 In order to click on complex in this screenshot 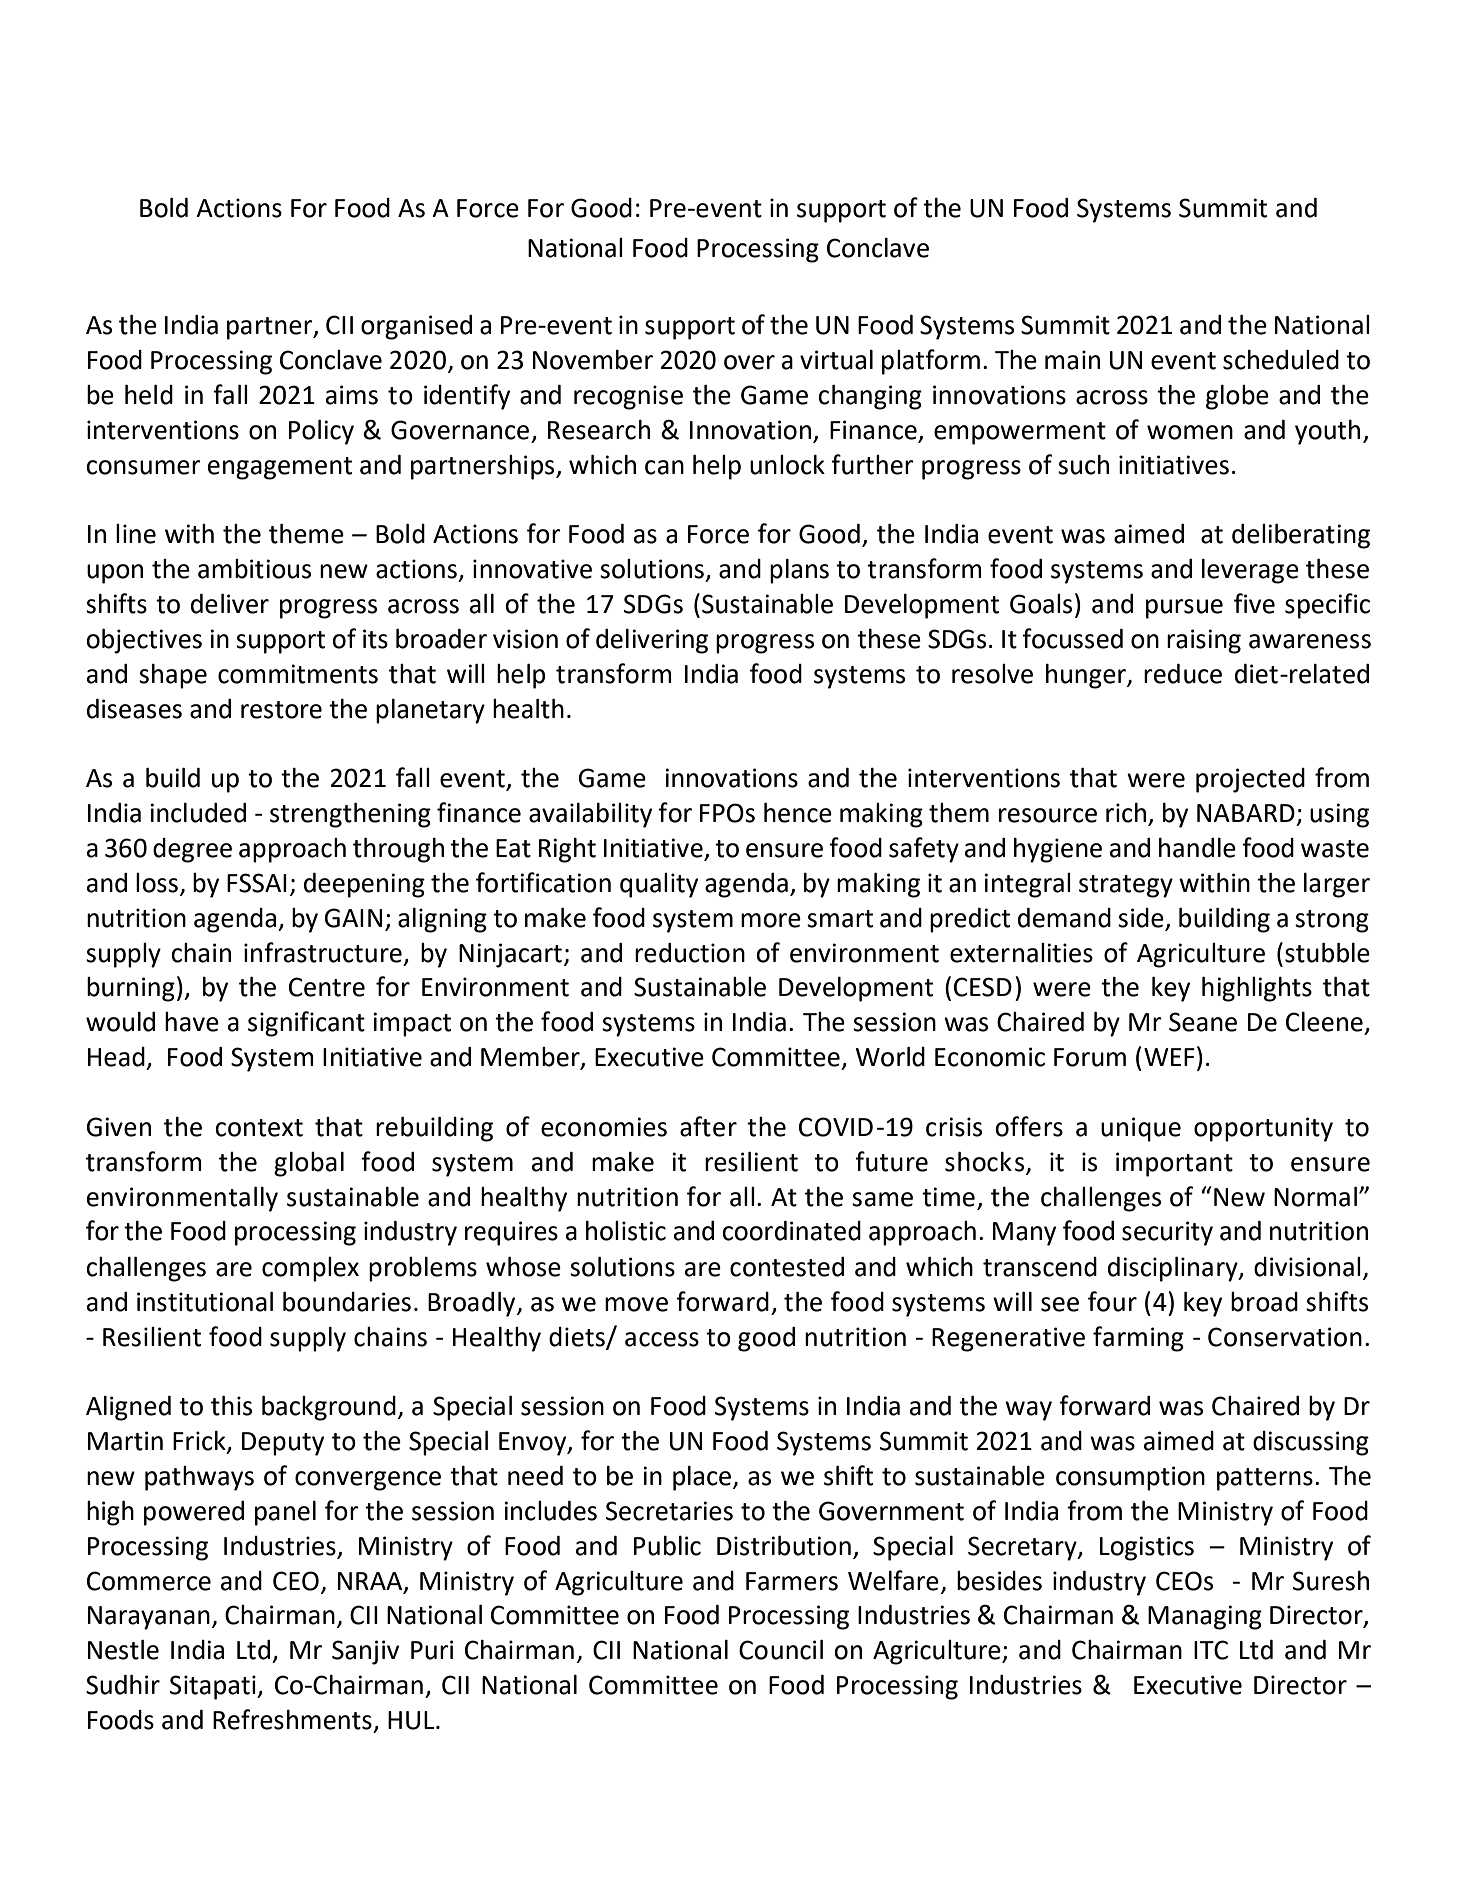, I will do `click(310, 1269)`.
